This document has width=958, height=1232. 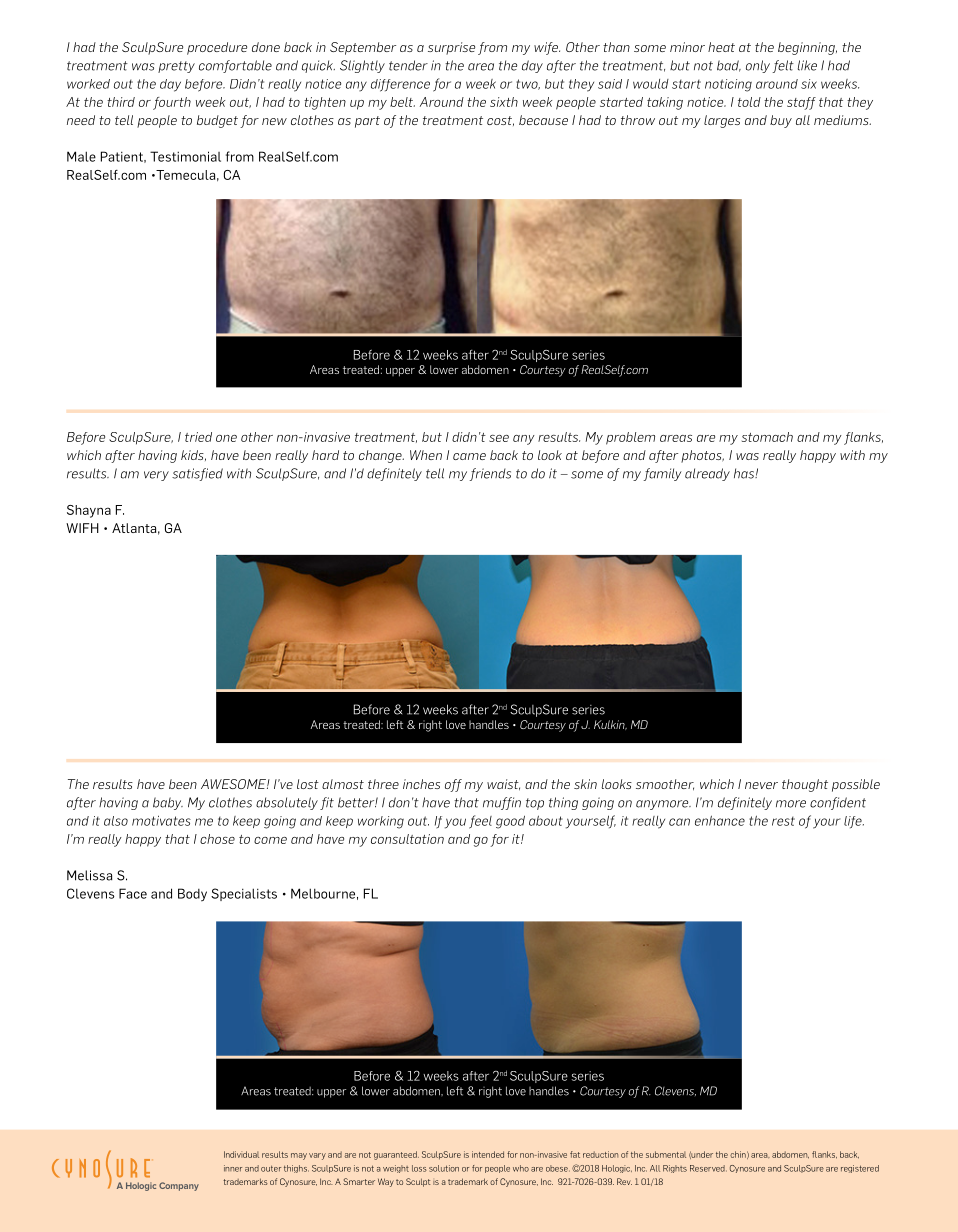 What do you see at coordinates (469, 456) in the document?
I see `came` at bounding box center [469, 456].
